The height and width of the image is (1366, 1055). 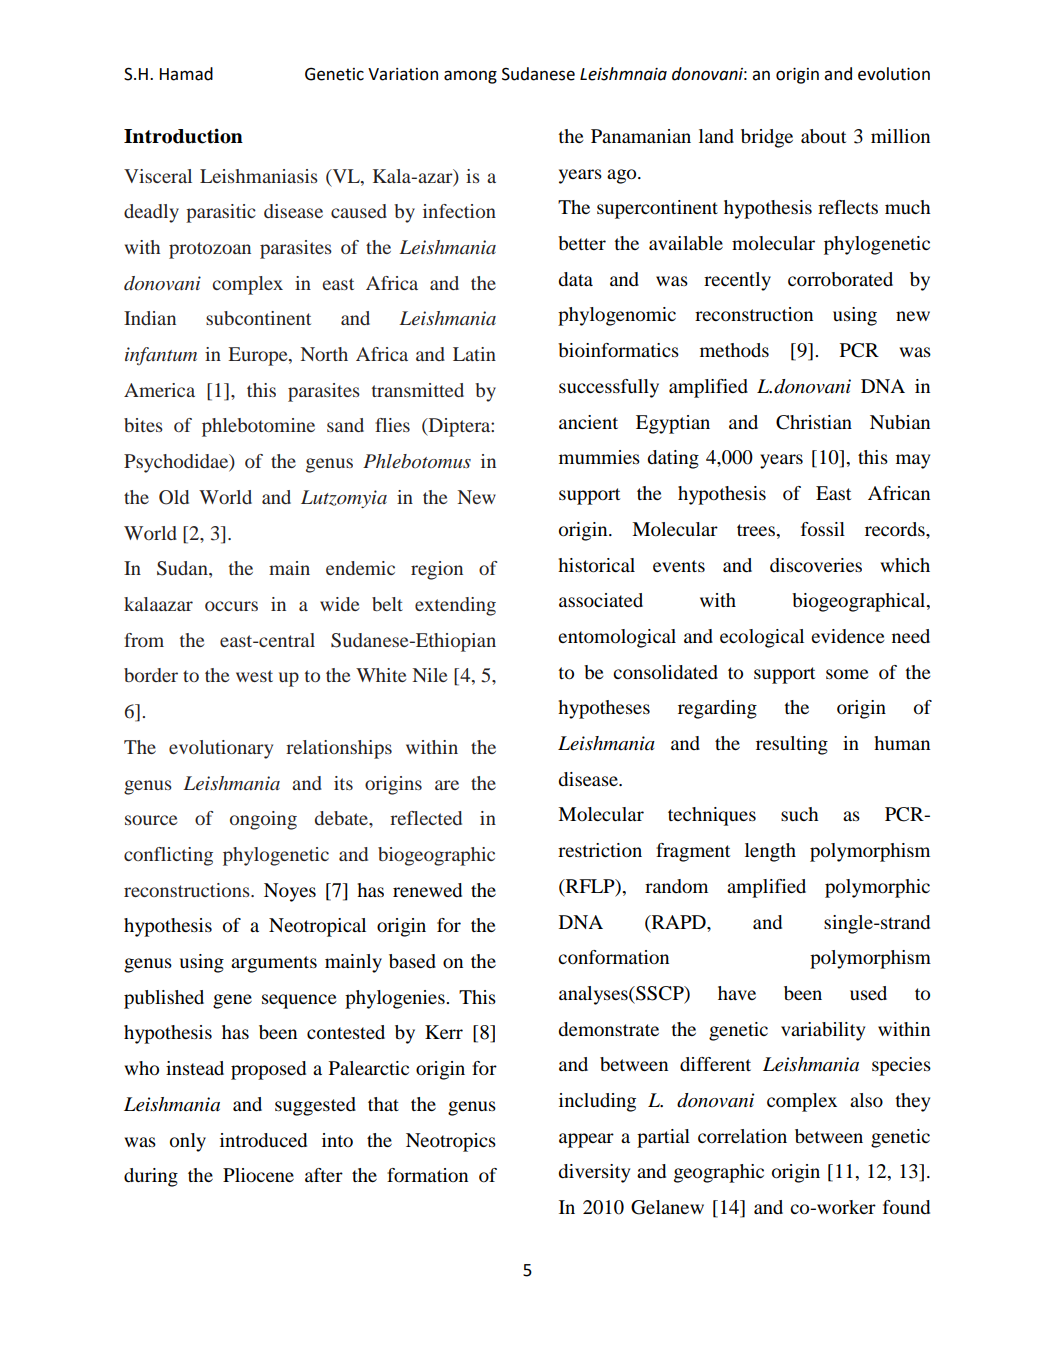 I want to click on about, so click(x=823, y=136).
